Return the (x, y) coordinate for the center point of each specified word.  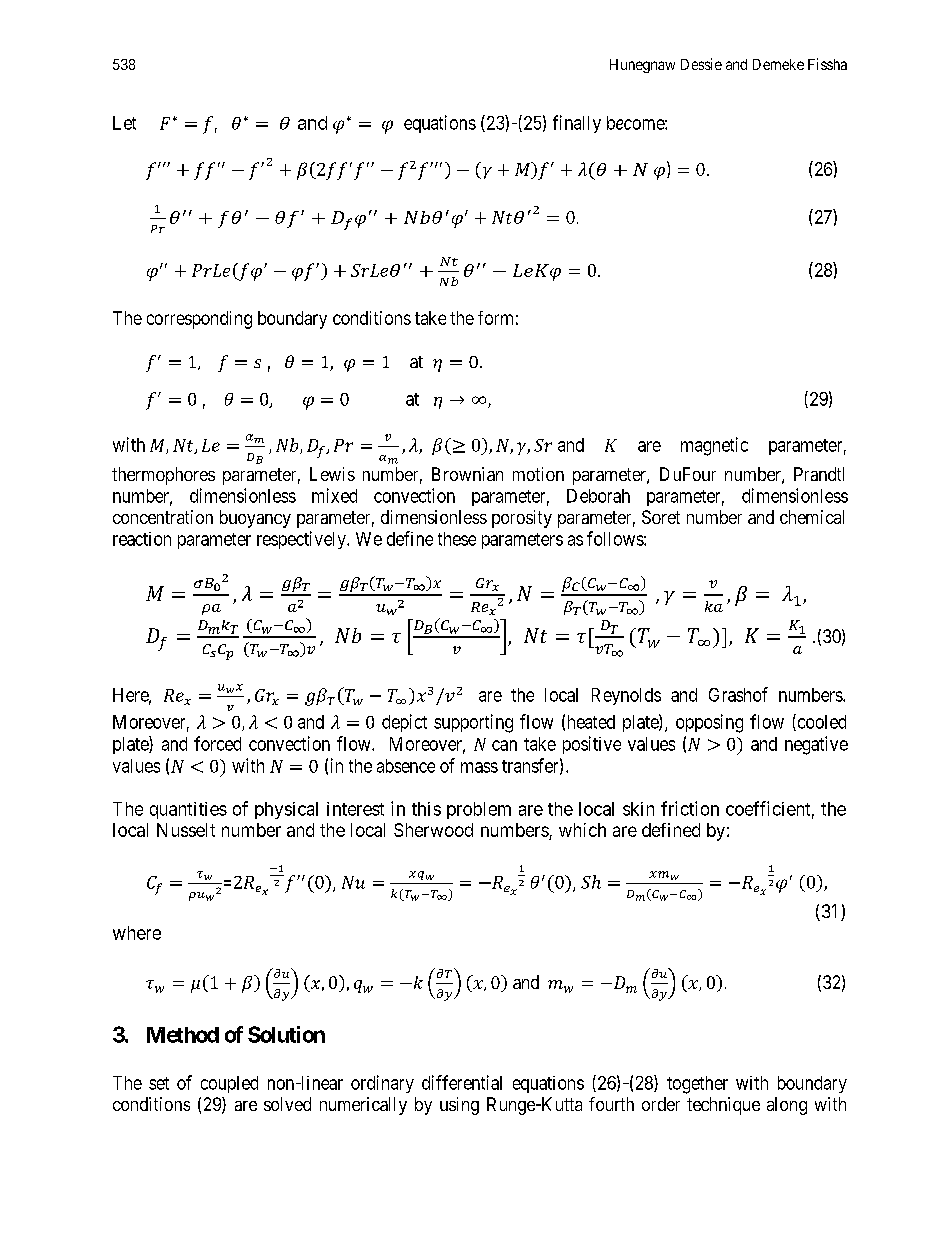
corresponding (199, 320)
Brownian (467, 474)
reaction (142, 539)
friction (690, 808)
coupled (229, 1084)
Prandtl (819, 474)
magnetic (714, 446)
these (457, 539)
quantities (188, 810)
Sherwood (433, 830)
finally (577, 124)
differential (462, 1082)
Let (124, 123)
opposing (709, 723)
